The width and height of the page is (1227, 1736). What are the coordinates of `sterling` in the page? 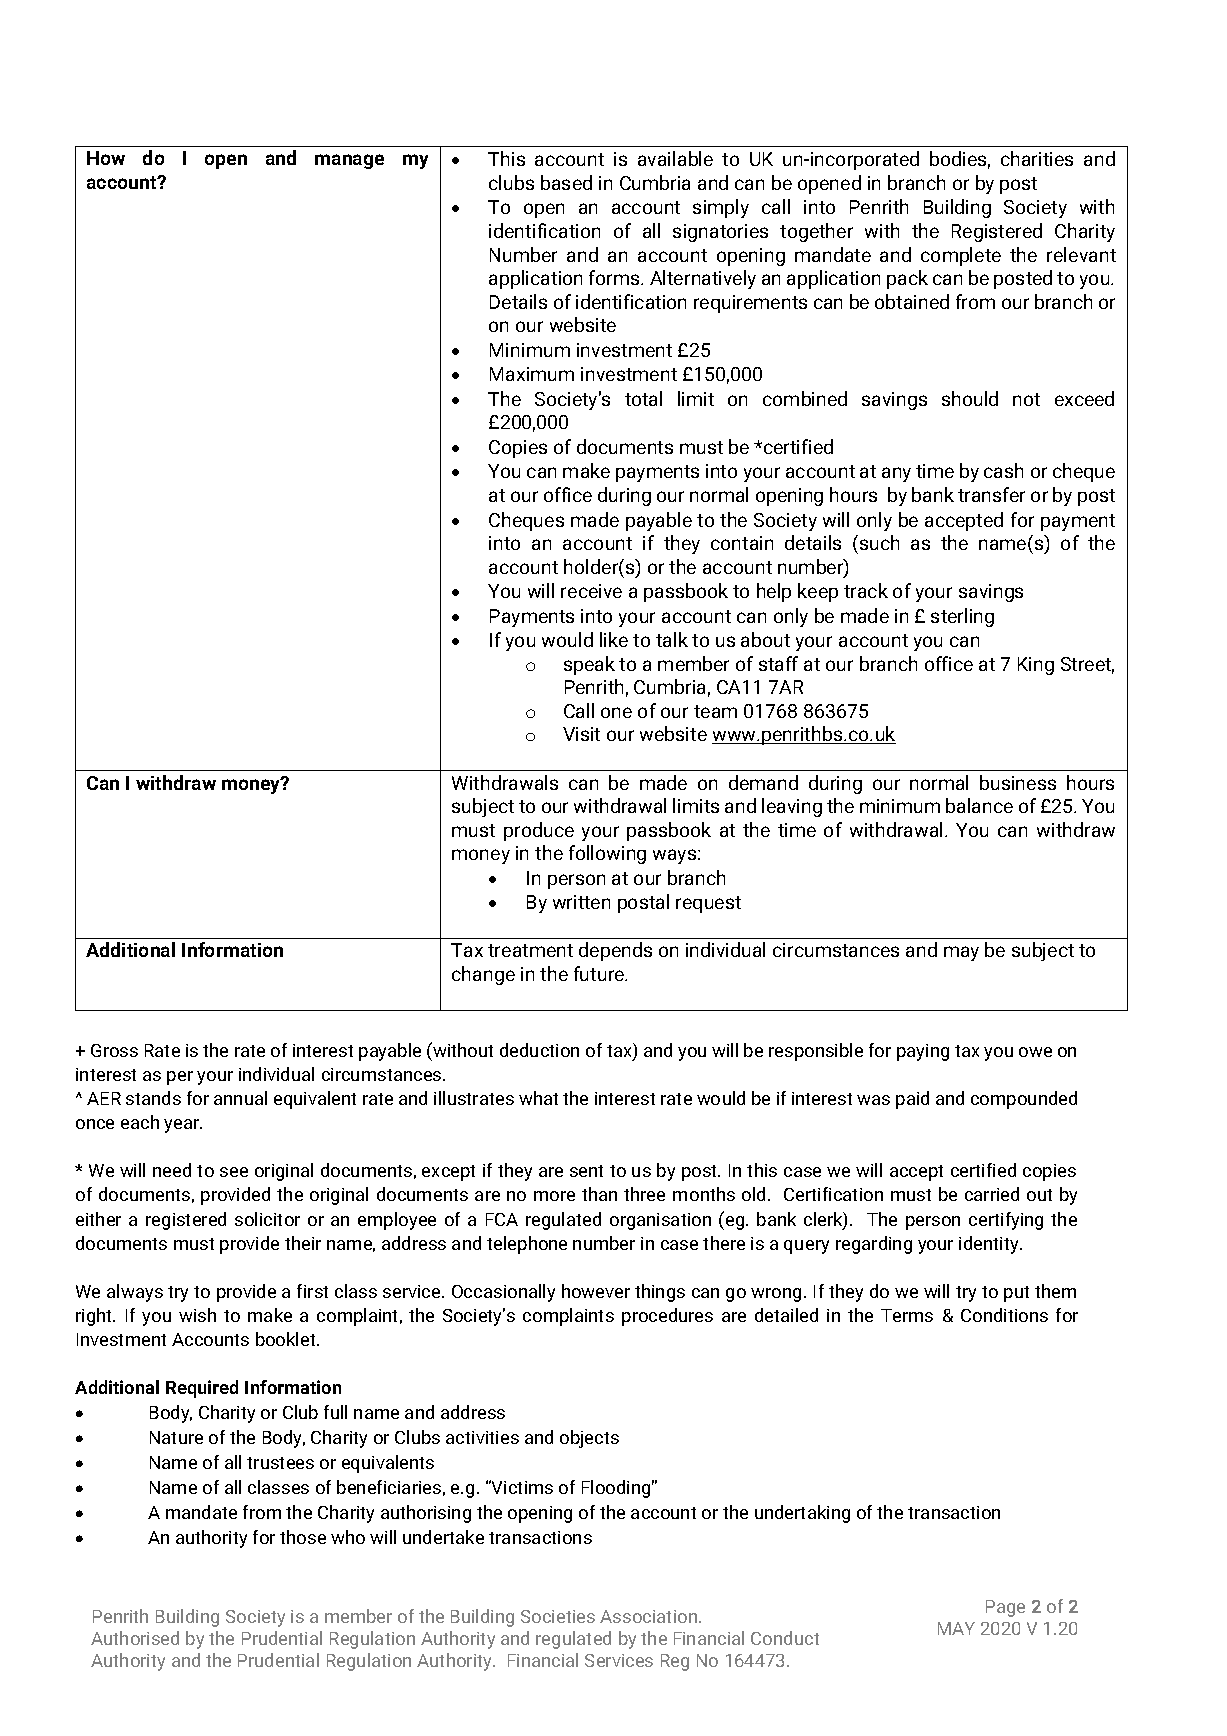 It's located at (962, 617).
